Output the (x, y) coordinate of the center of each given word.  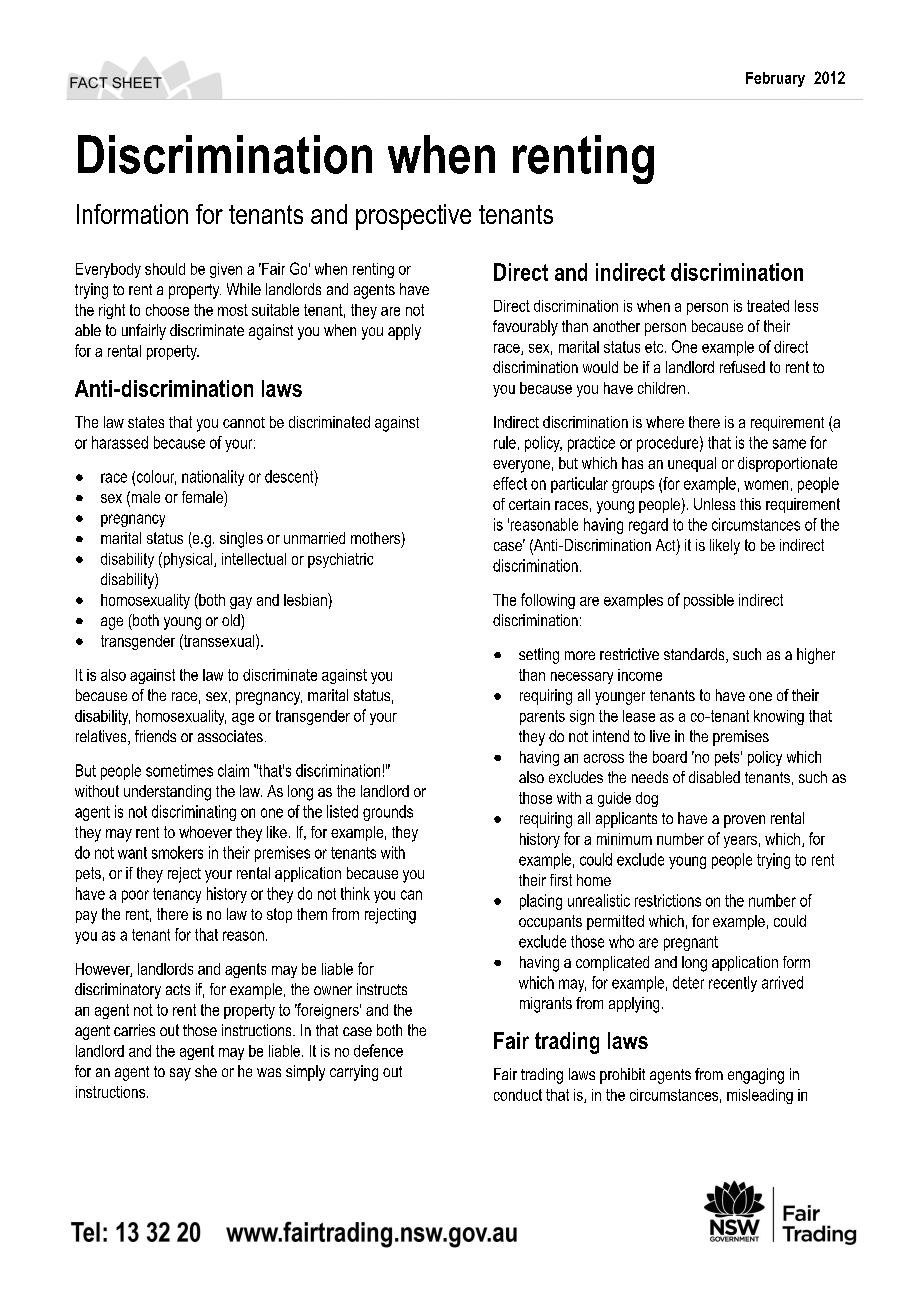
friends (155, 736)
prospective (413, 217)
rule (505, 442)
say (180, 1074)
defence (378, 1050)
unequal (692, 464)
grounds (388, 813)
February (775, 79)
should (165, 269)
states (146, 422)
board (670, 757)
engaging (756, 1076)
